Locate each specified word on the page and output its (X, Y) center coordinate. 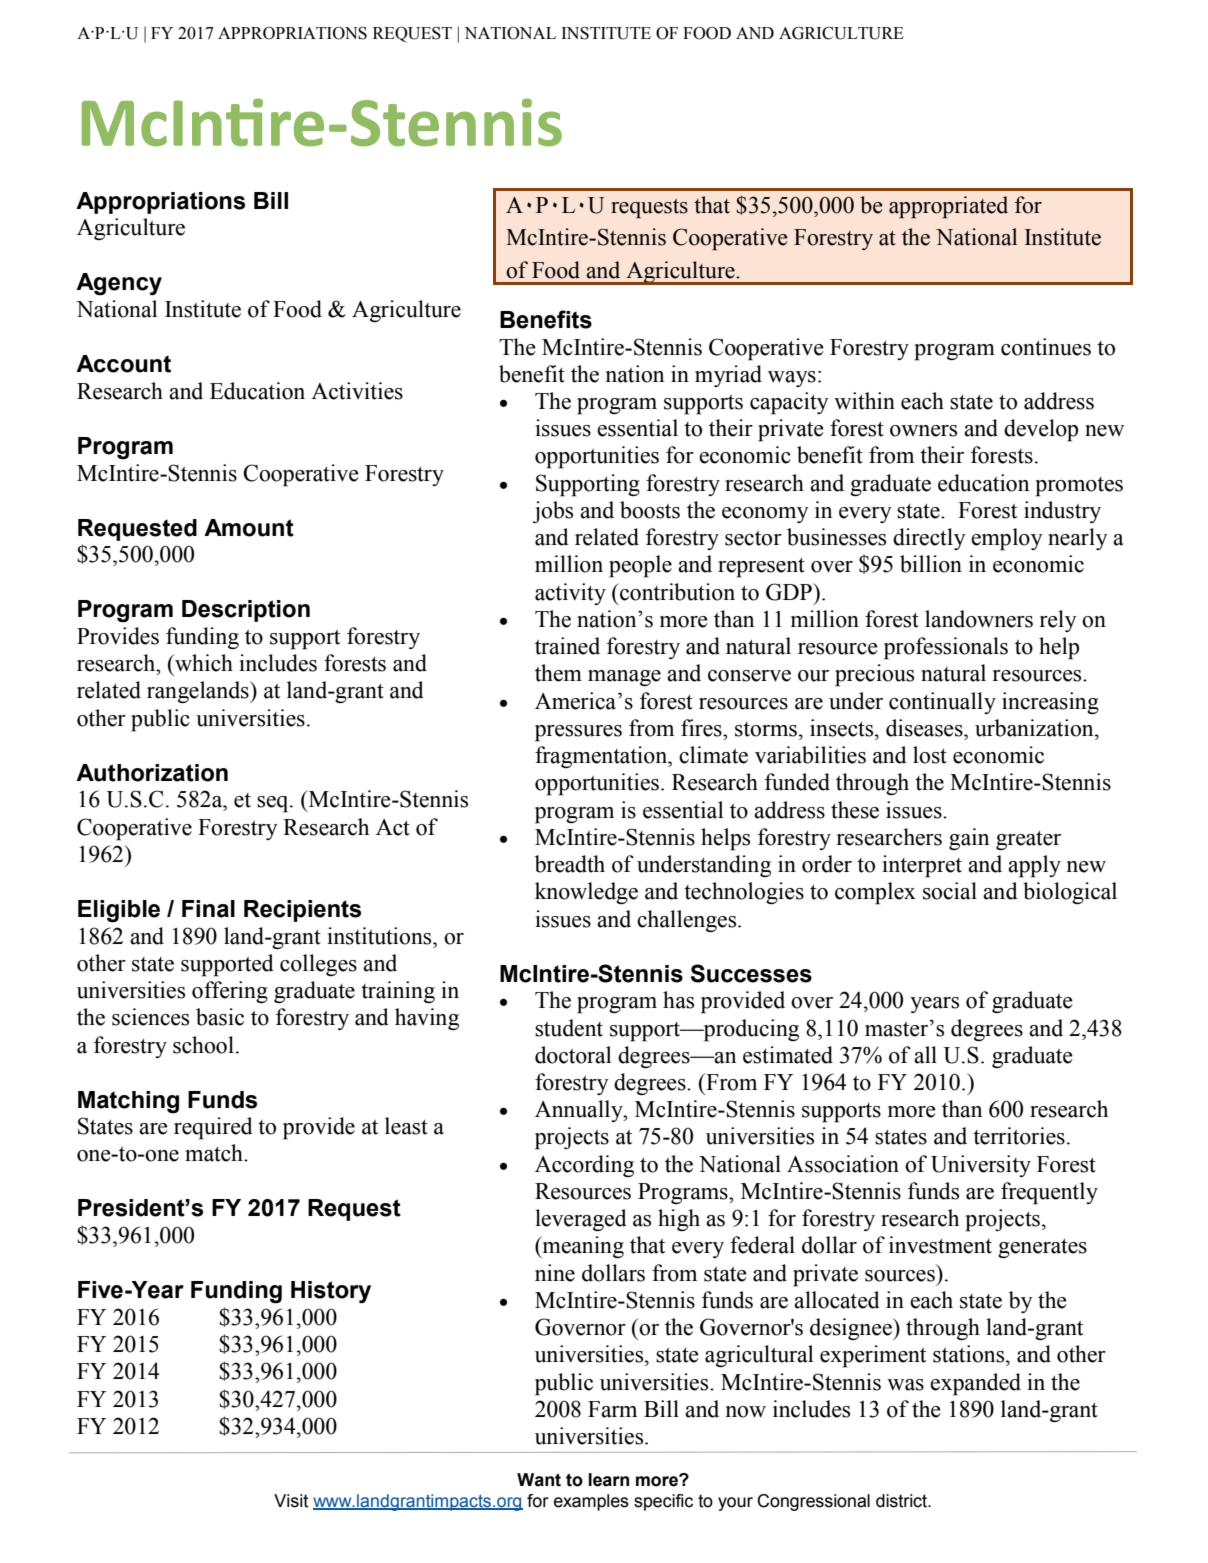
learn (609, 1480)
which (203, 663)
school (203, 1045)
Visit (291, 1501)
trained (567, 646)
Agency (119, 284)
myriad (728, 376)
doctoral (573, 1055)
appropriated (948, 207)
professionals (946, 648)
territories (1019, 1136)
